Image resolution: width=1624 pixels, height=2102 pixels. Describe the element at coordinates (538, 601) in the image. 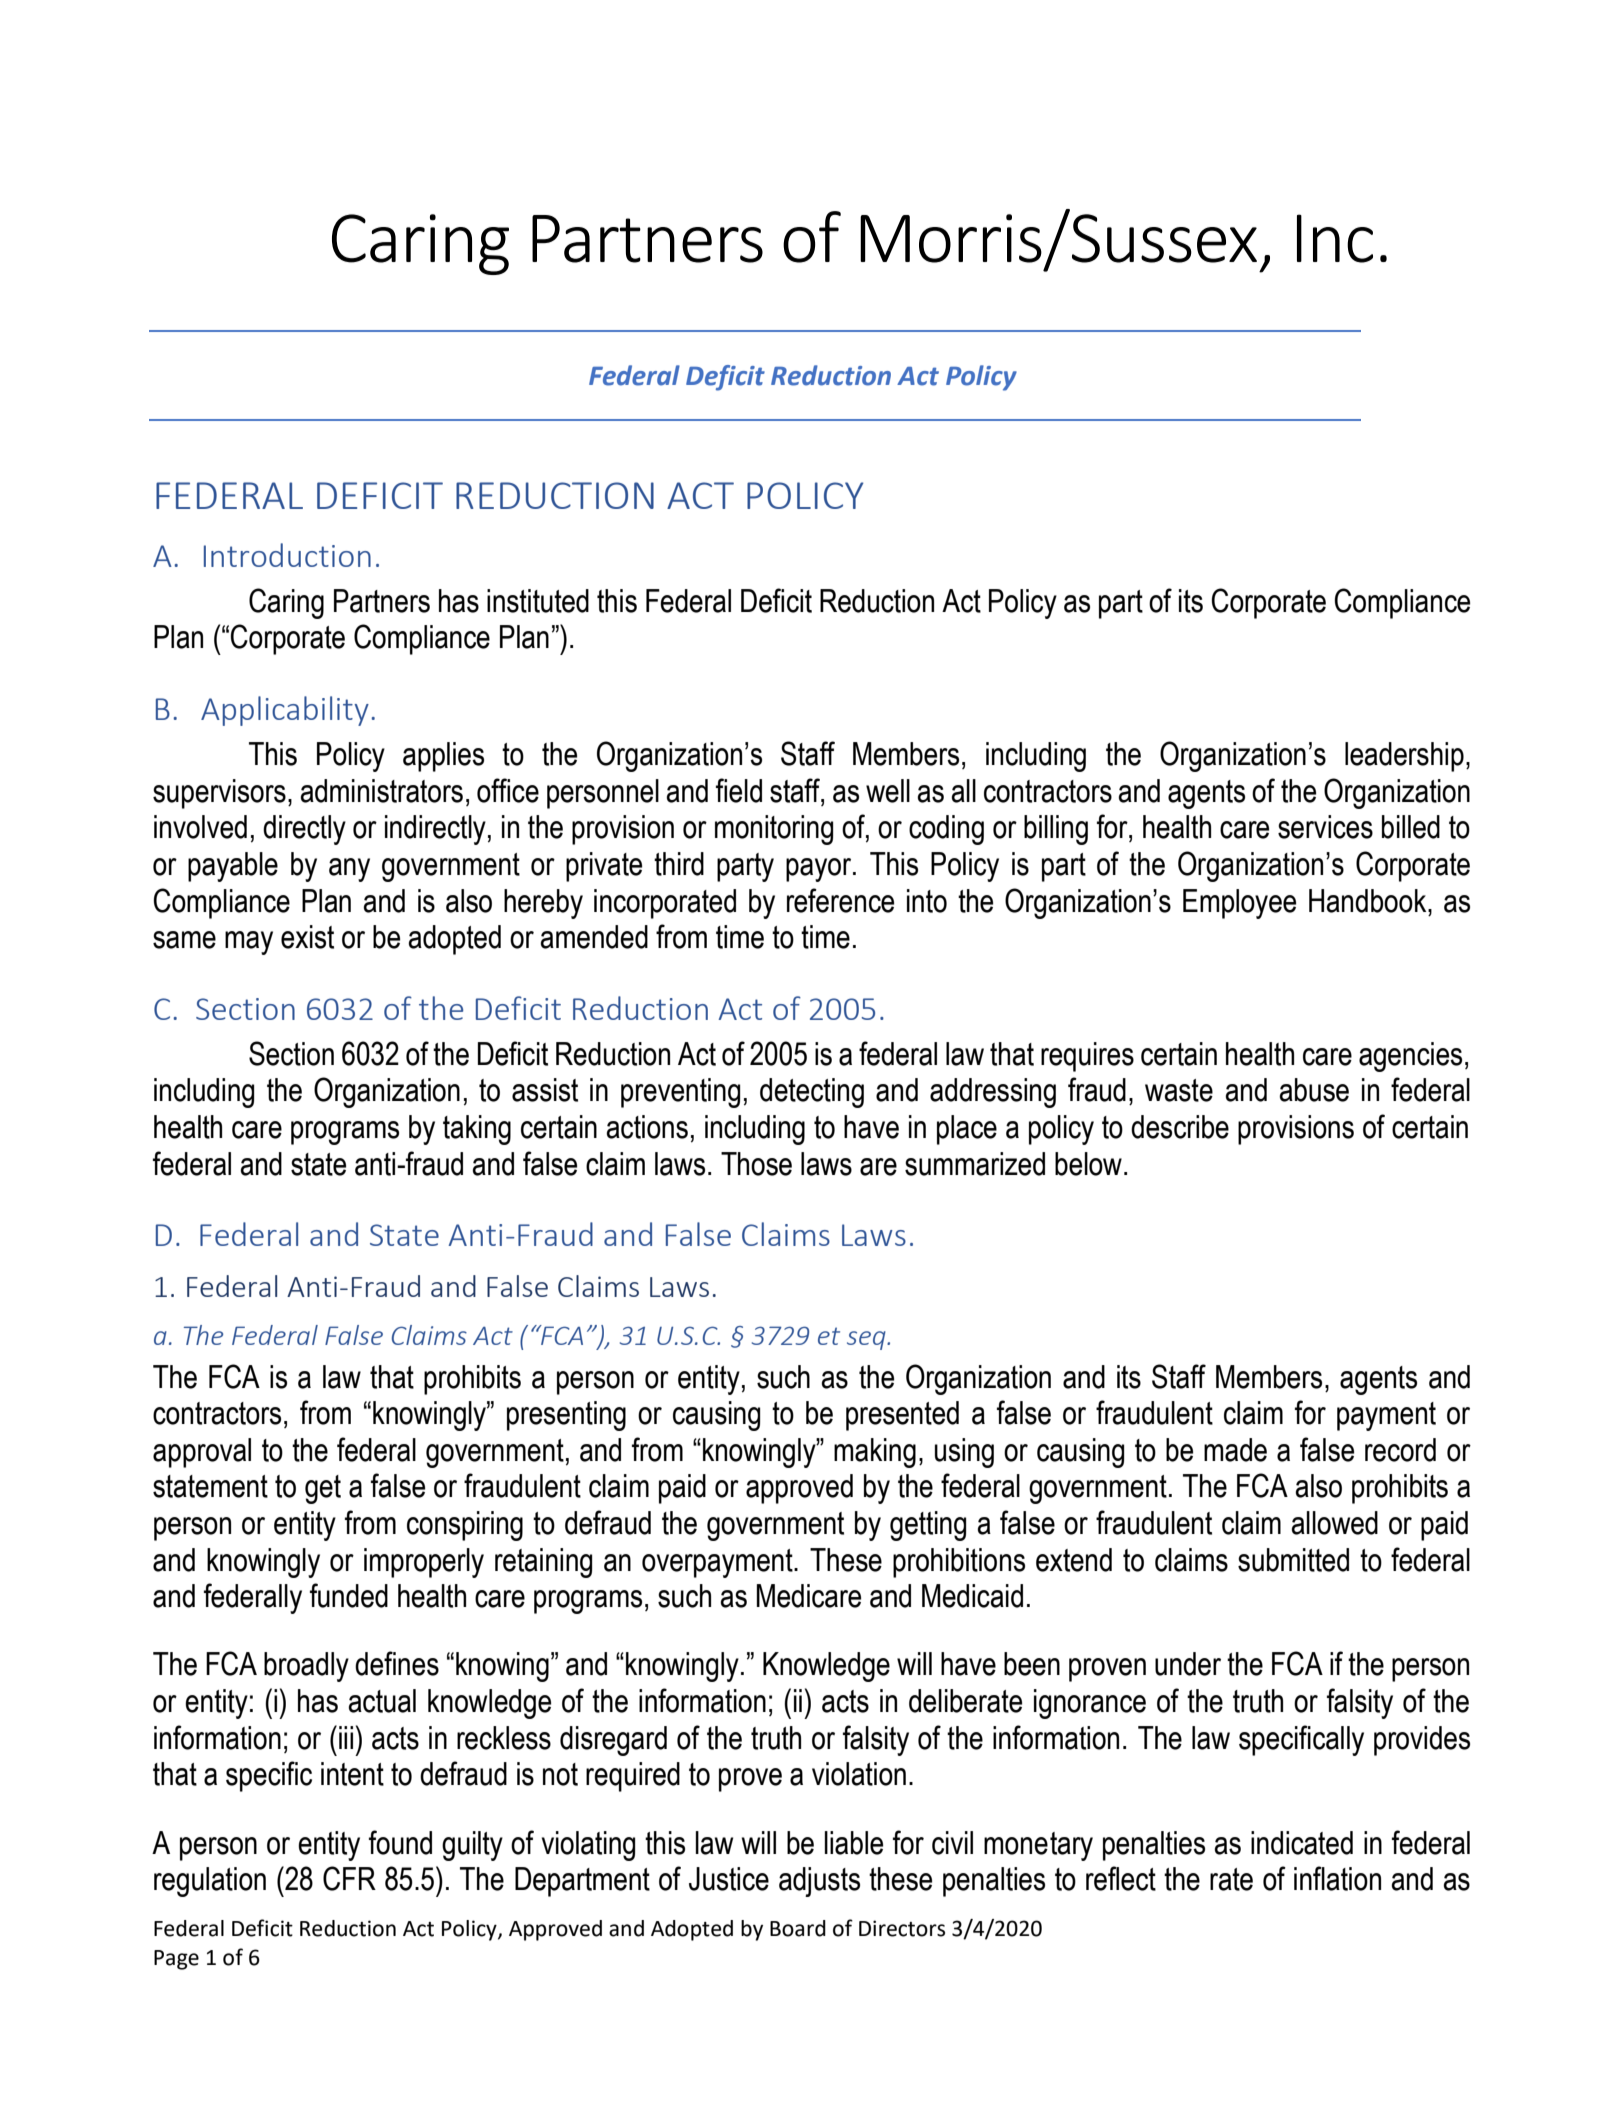

I see `instituted` at that location.
